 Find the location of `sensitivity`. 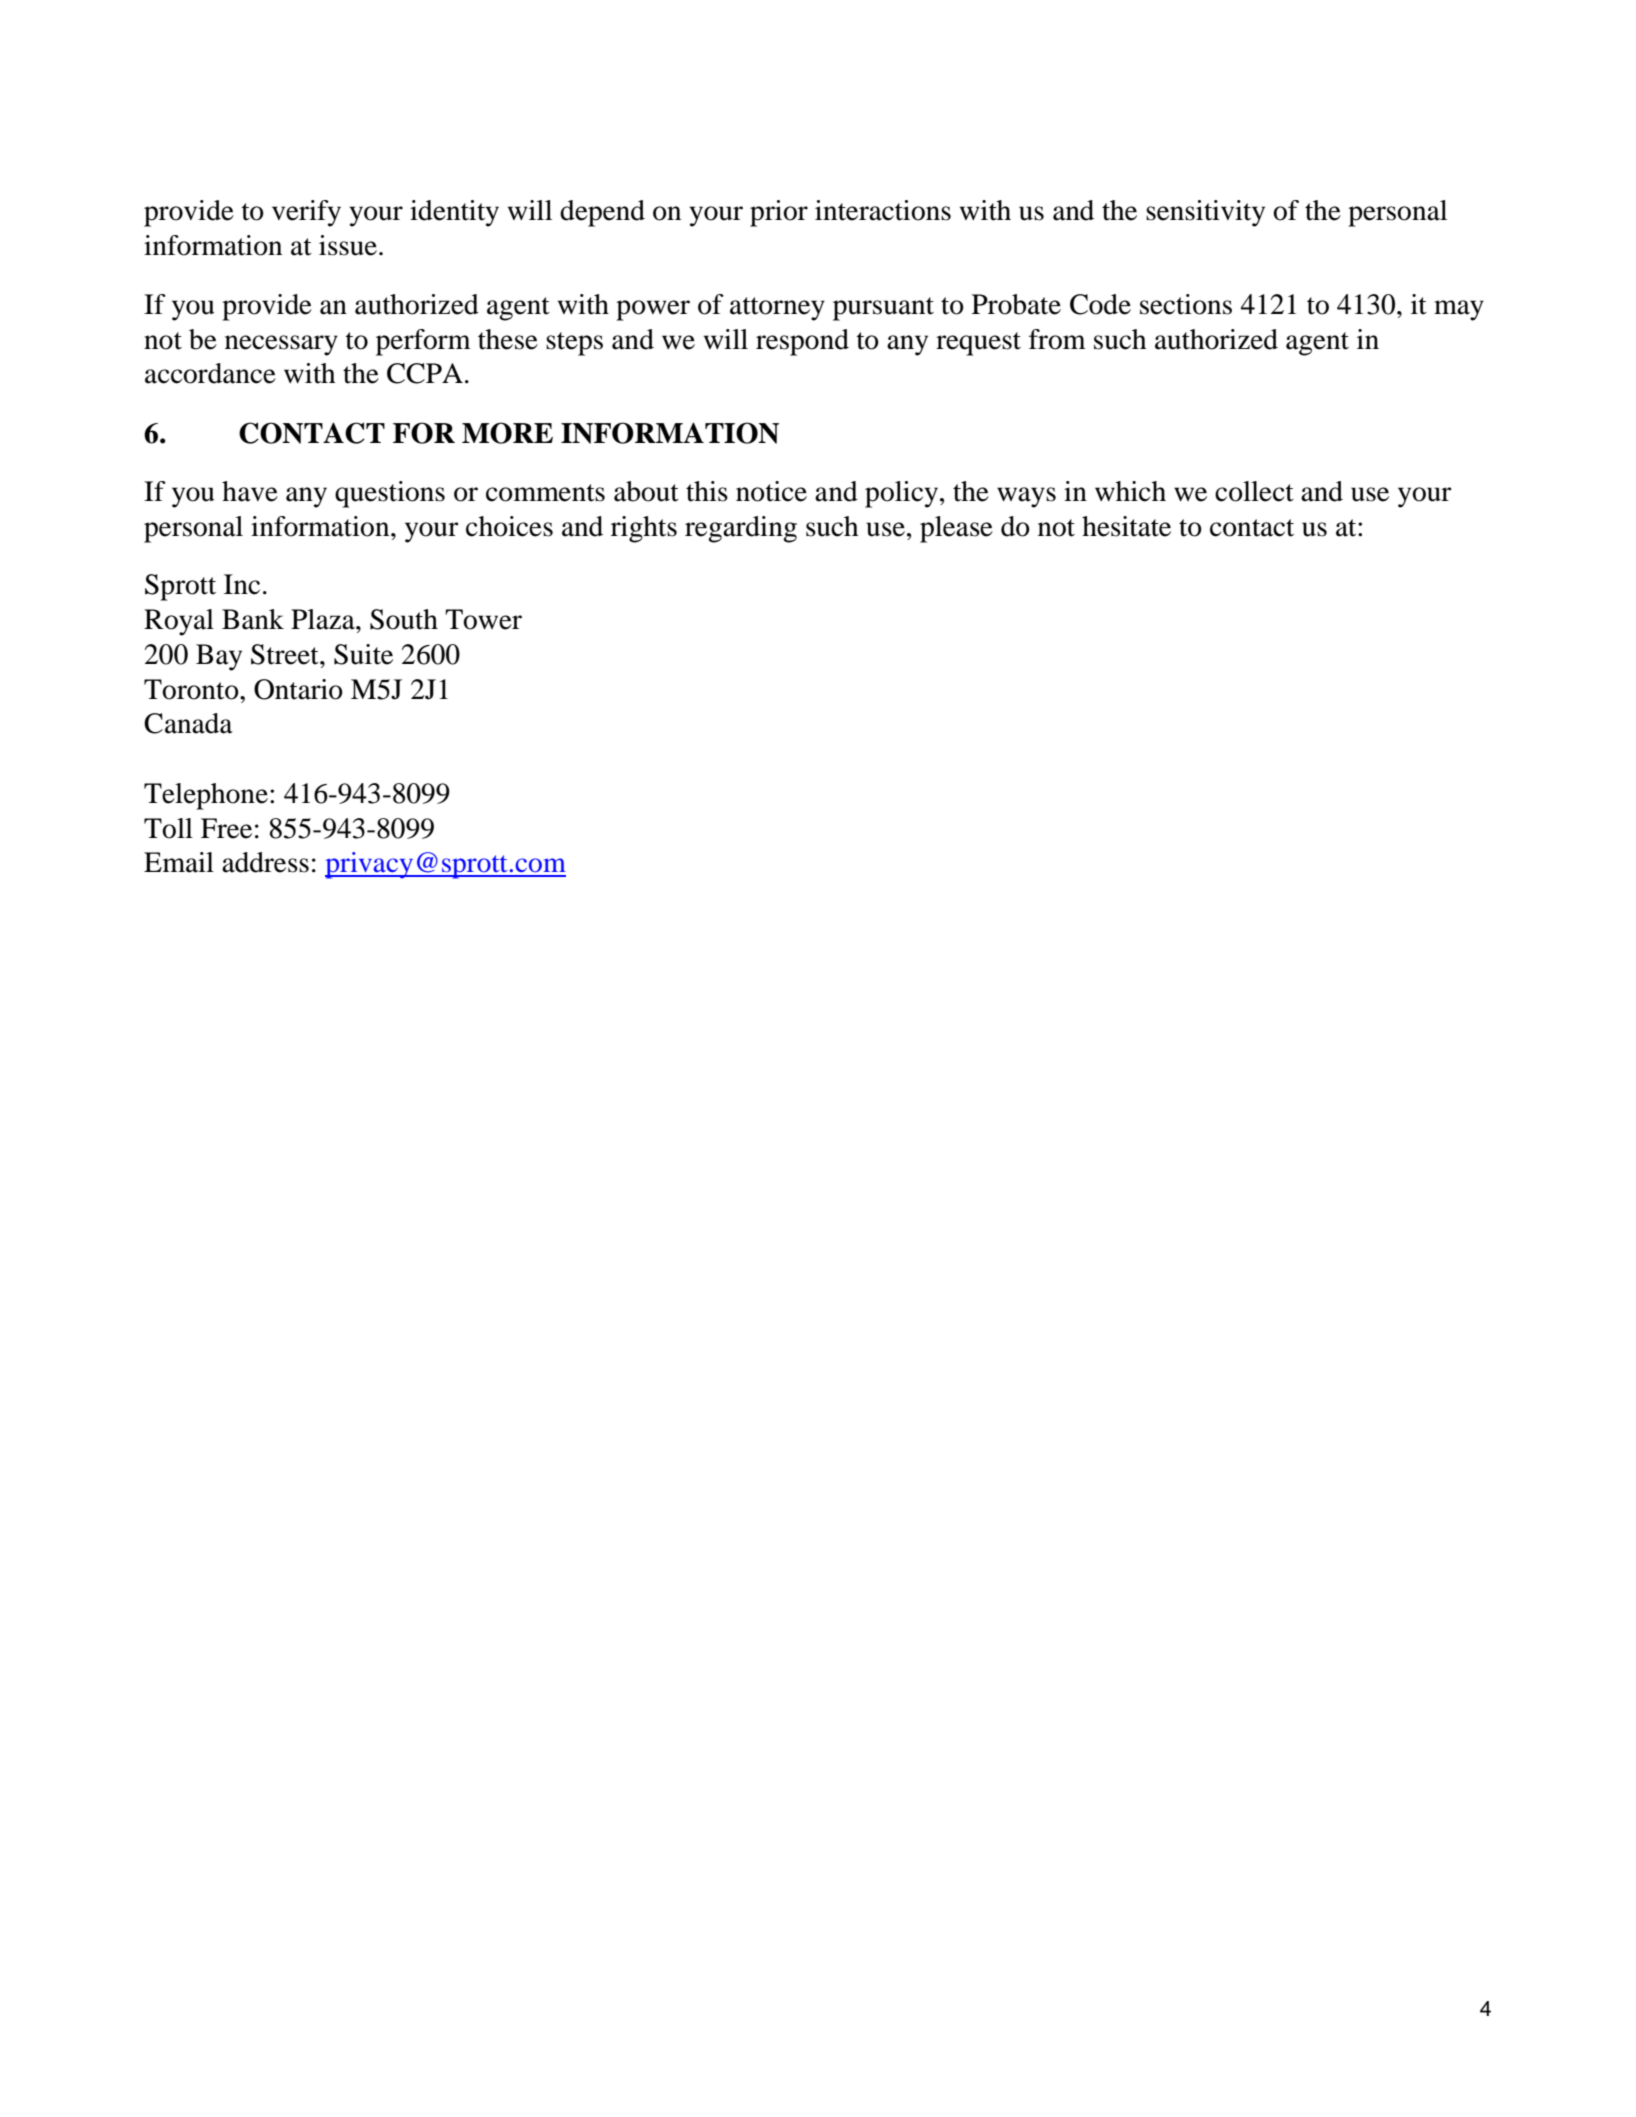

sensitivity is located at coordinates (1205, 213).
